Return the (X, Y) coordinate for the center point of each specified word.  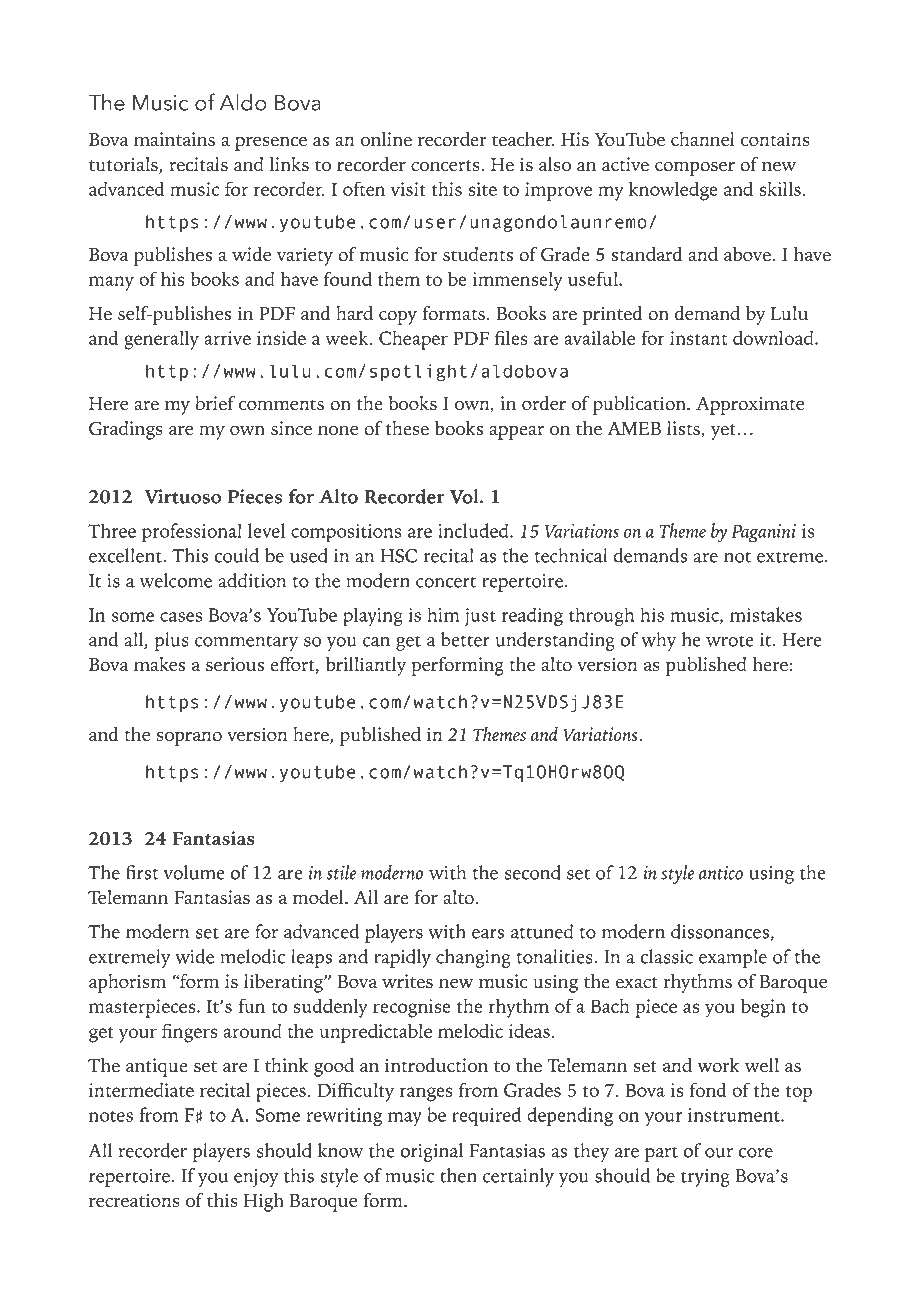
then (458, 1175)
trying (705, 1178)
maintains (174, 139)
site (482, 189)
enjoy (256, 1178)
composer (695, 168)
